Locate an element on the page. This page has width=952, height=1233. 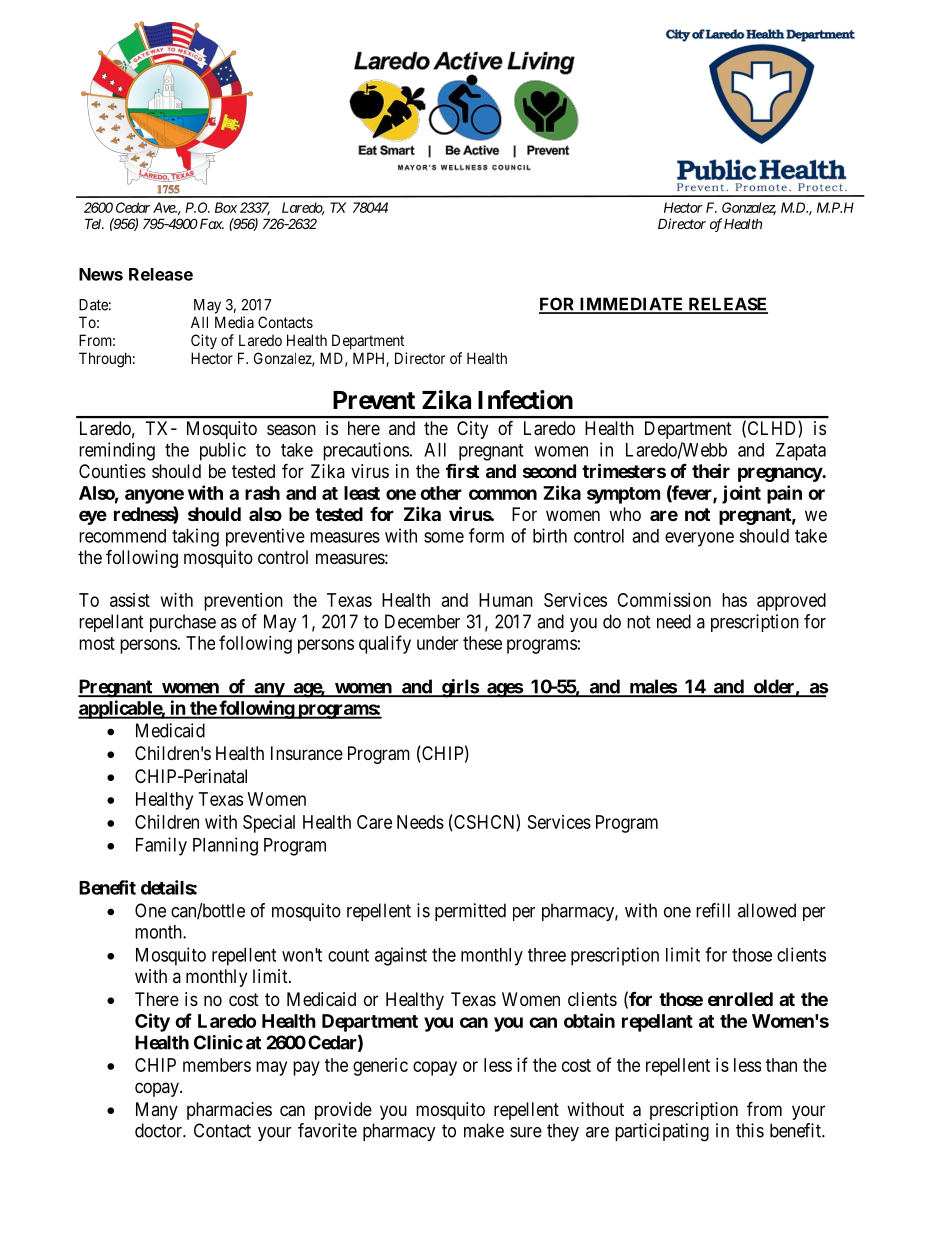
purchase is located at coordinates (183, 623).
